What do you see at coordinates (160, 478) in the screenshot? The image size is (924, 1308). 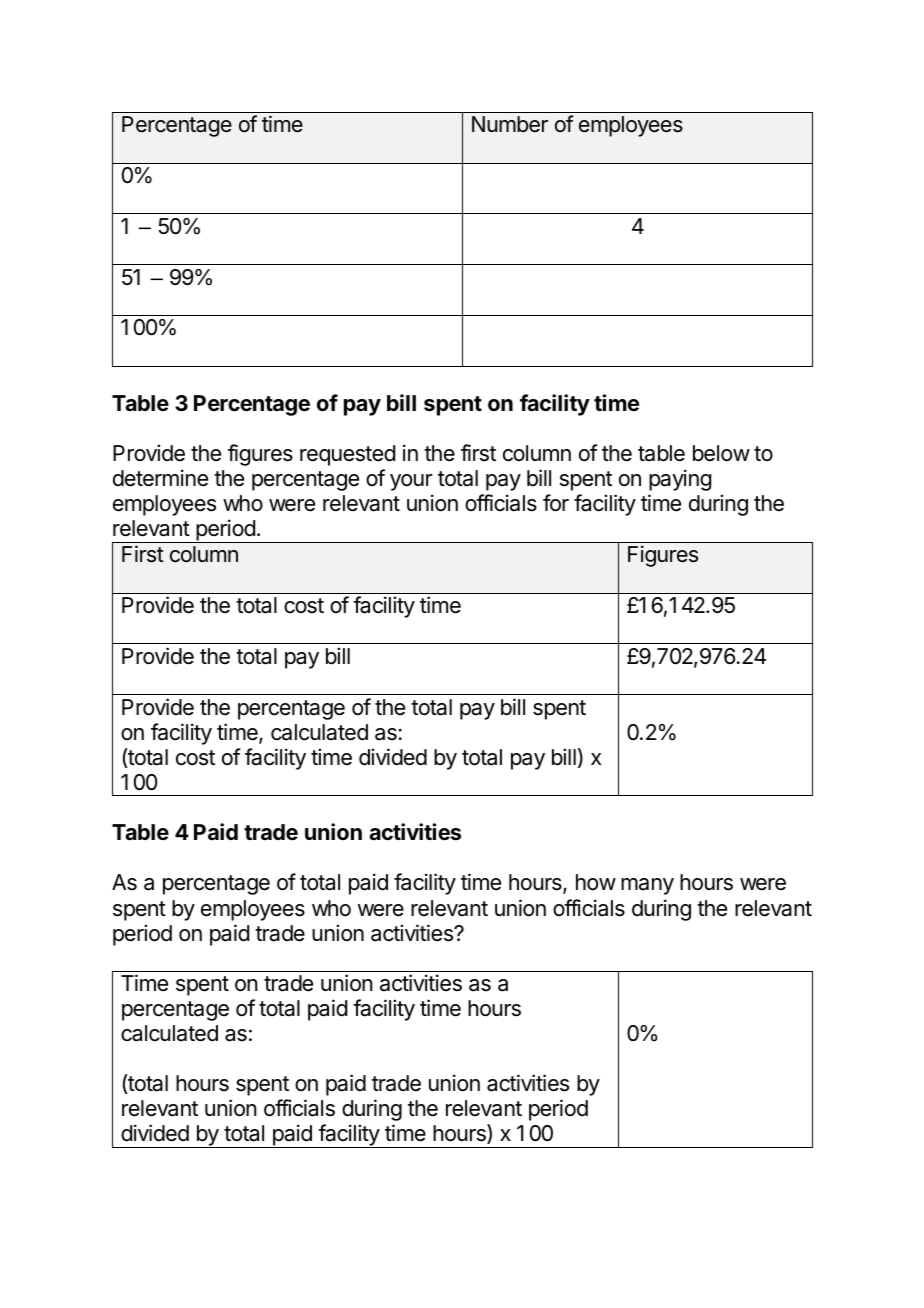 I see `determine` at bounding box center [160, 478].
